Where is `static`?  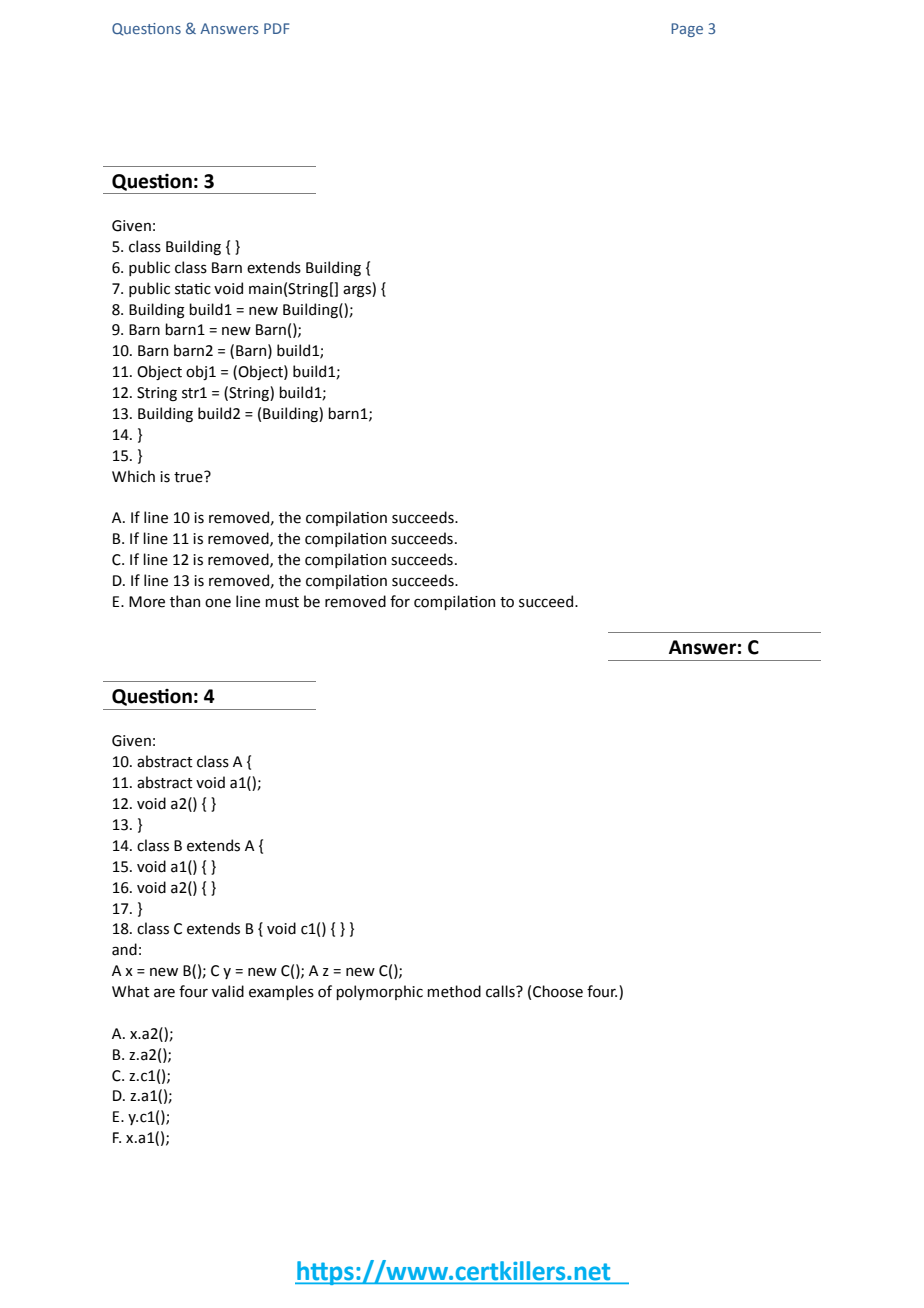 static is located at coordinates (193, 289).
